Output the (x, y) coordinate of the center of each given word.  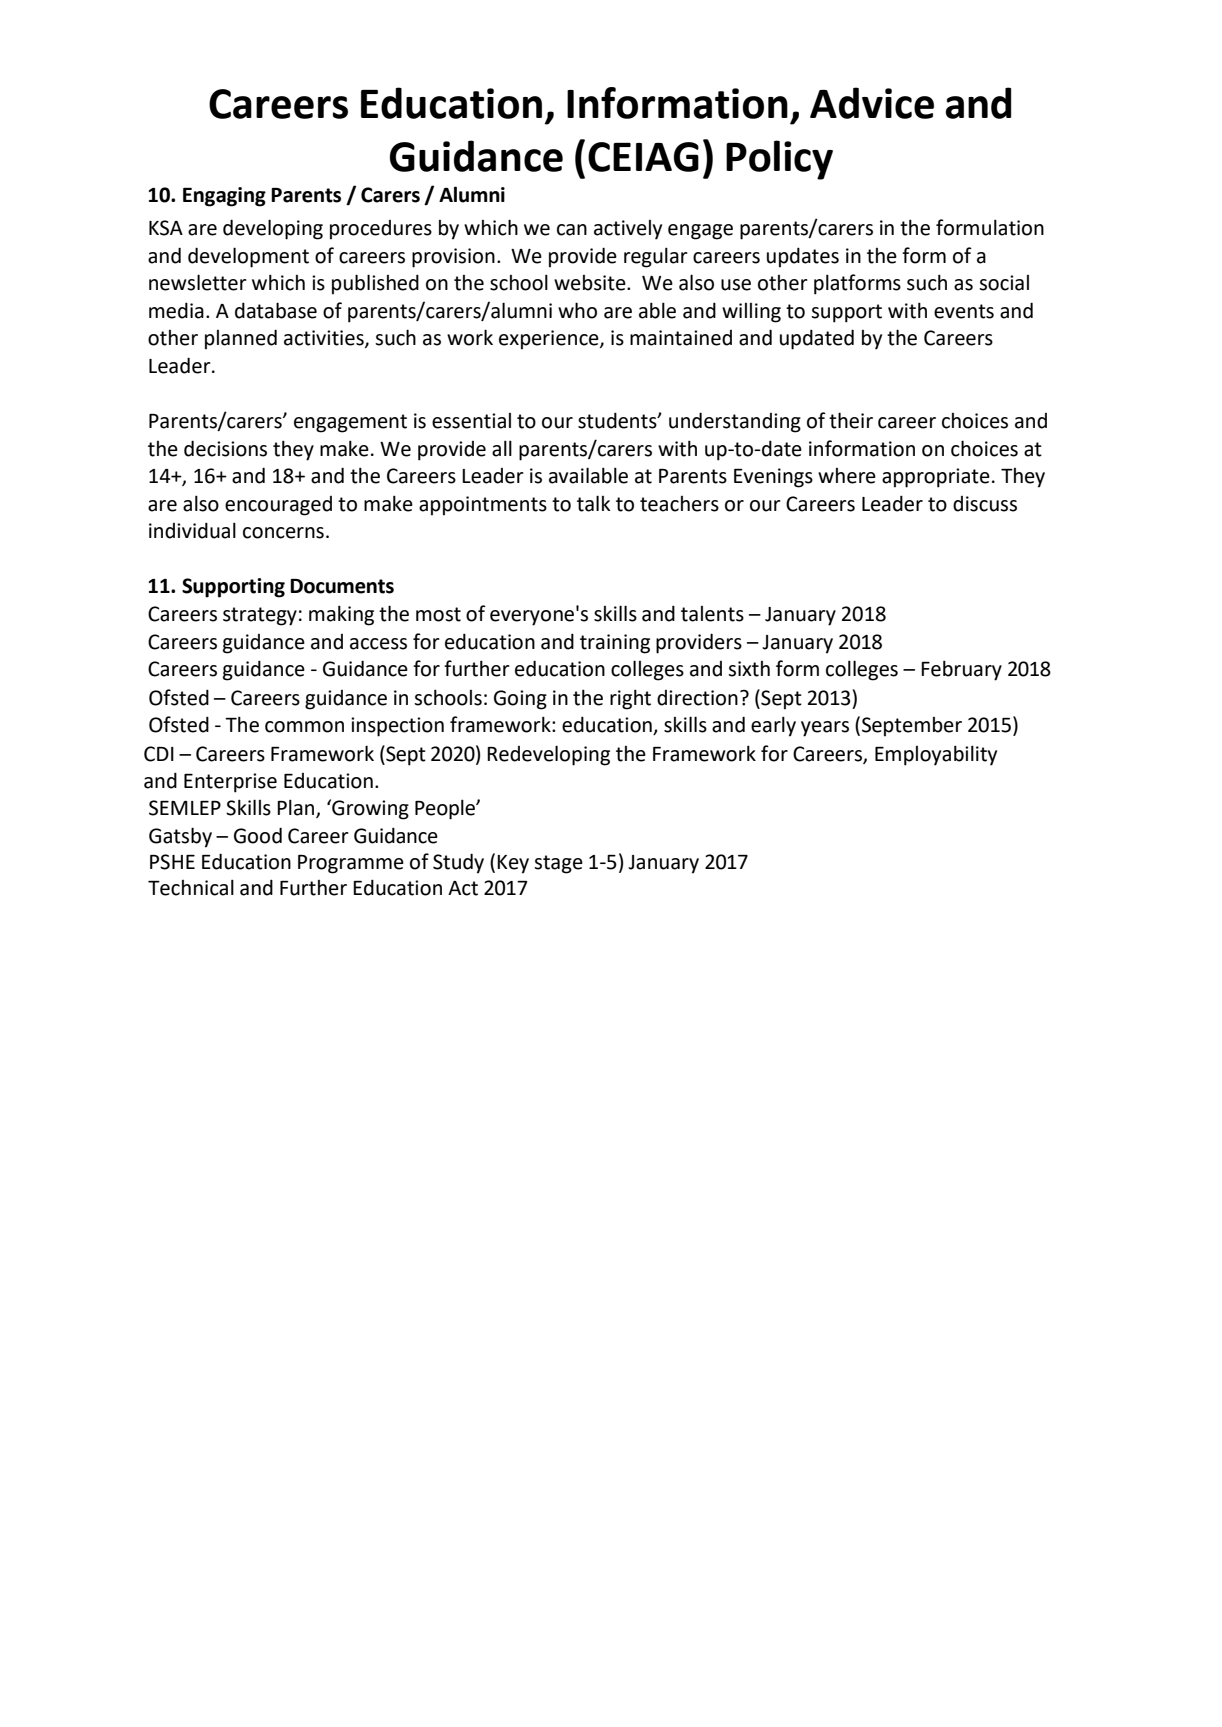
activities (325, 339)
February (961, 670)
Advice (872, 103)
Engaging (224, 197)
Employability (936, 755)
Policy (779, 160)
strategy (260, 616)
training (615, 644)
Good (258, 835)
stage (558, 864)
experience (550, 340)
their (851, 420)
